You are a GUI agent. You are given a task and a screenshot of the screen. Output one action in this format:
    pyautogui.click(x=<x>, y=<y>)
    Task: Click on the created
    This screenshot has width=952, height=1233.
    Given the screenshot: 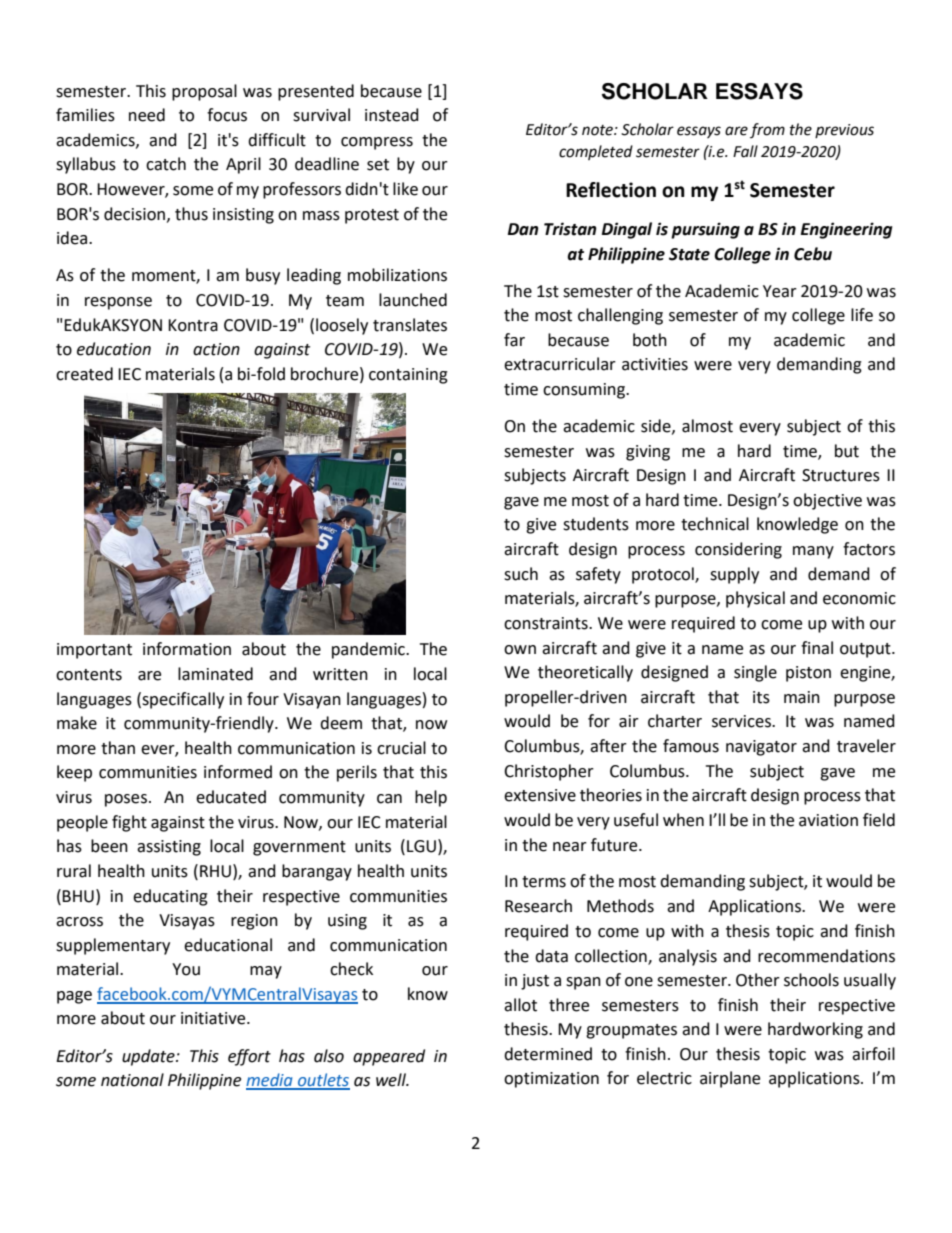 What is the action you would take?
    pyautogui.click(x=84, y=374)
